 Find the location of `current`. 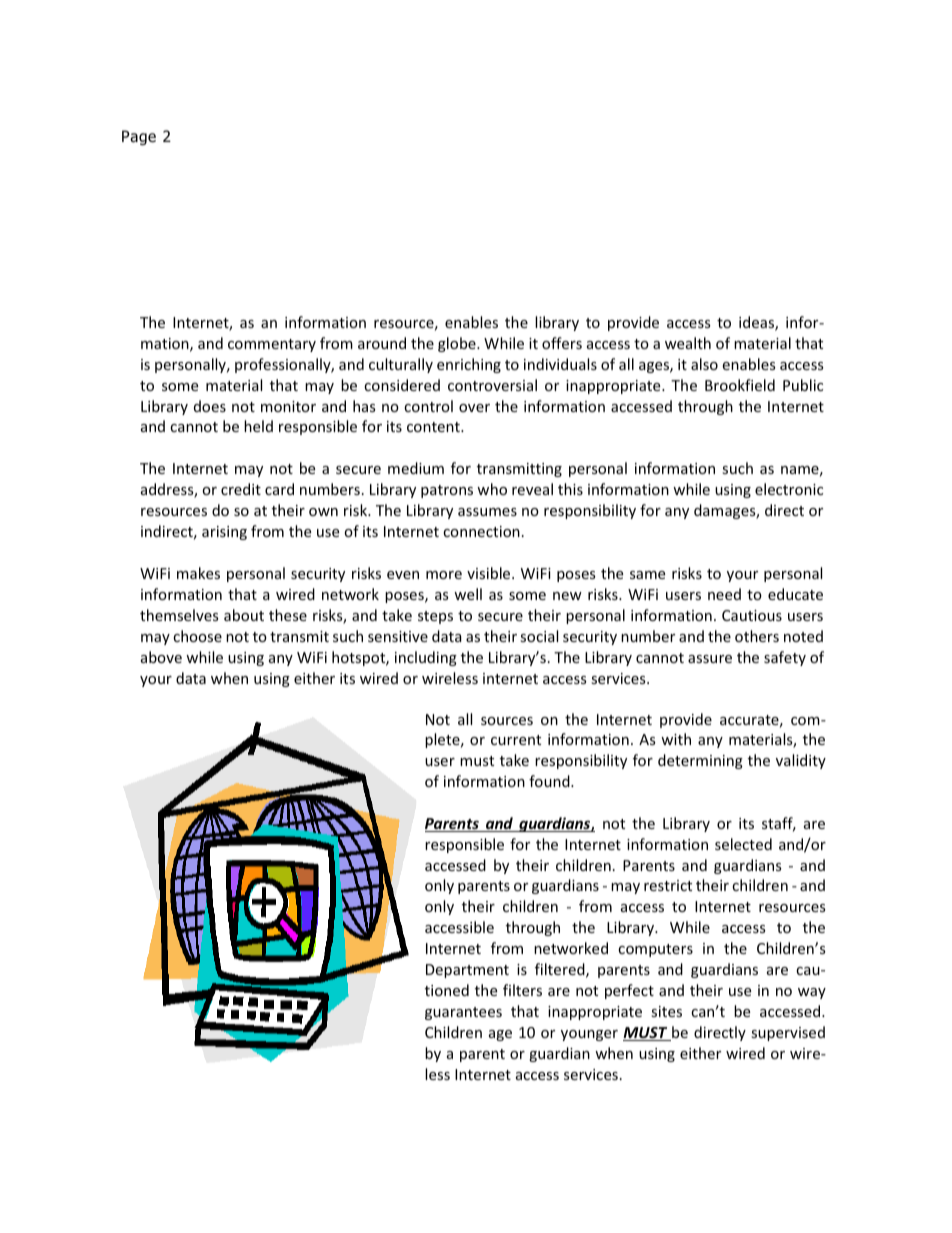

current is located at coordinates (516, 740).
